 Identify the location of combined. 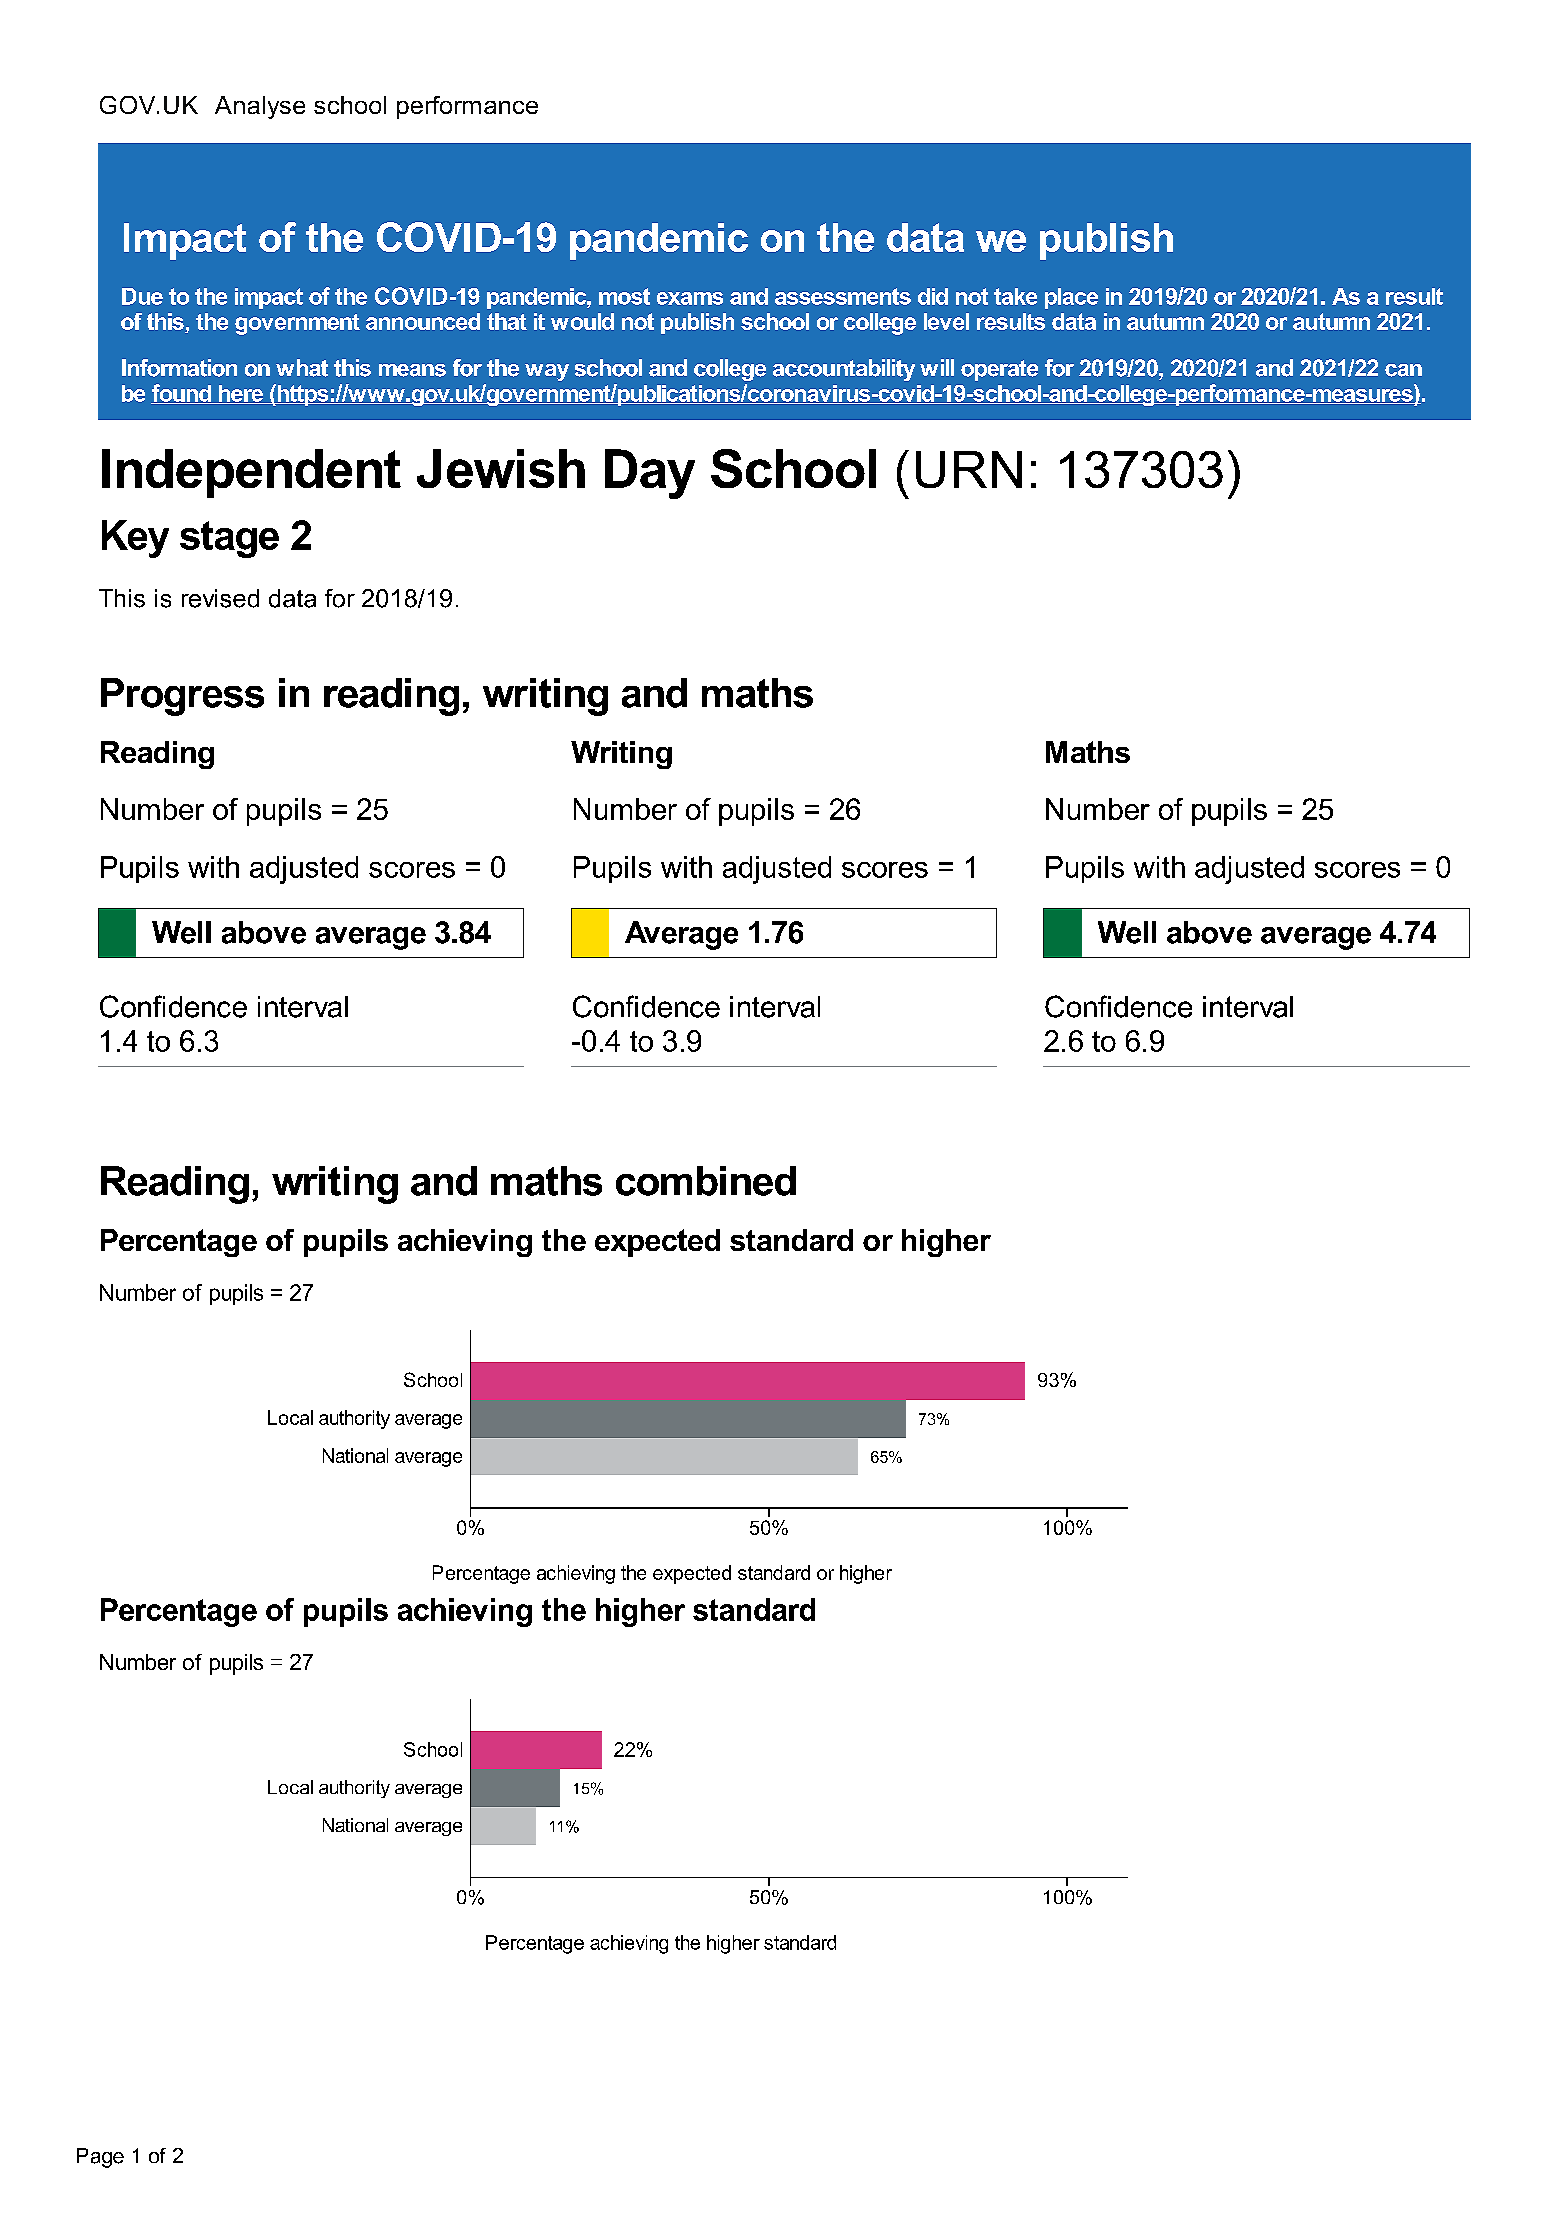
(706, 1181).
